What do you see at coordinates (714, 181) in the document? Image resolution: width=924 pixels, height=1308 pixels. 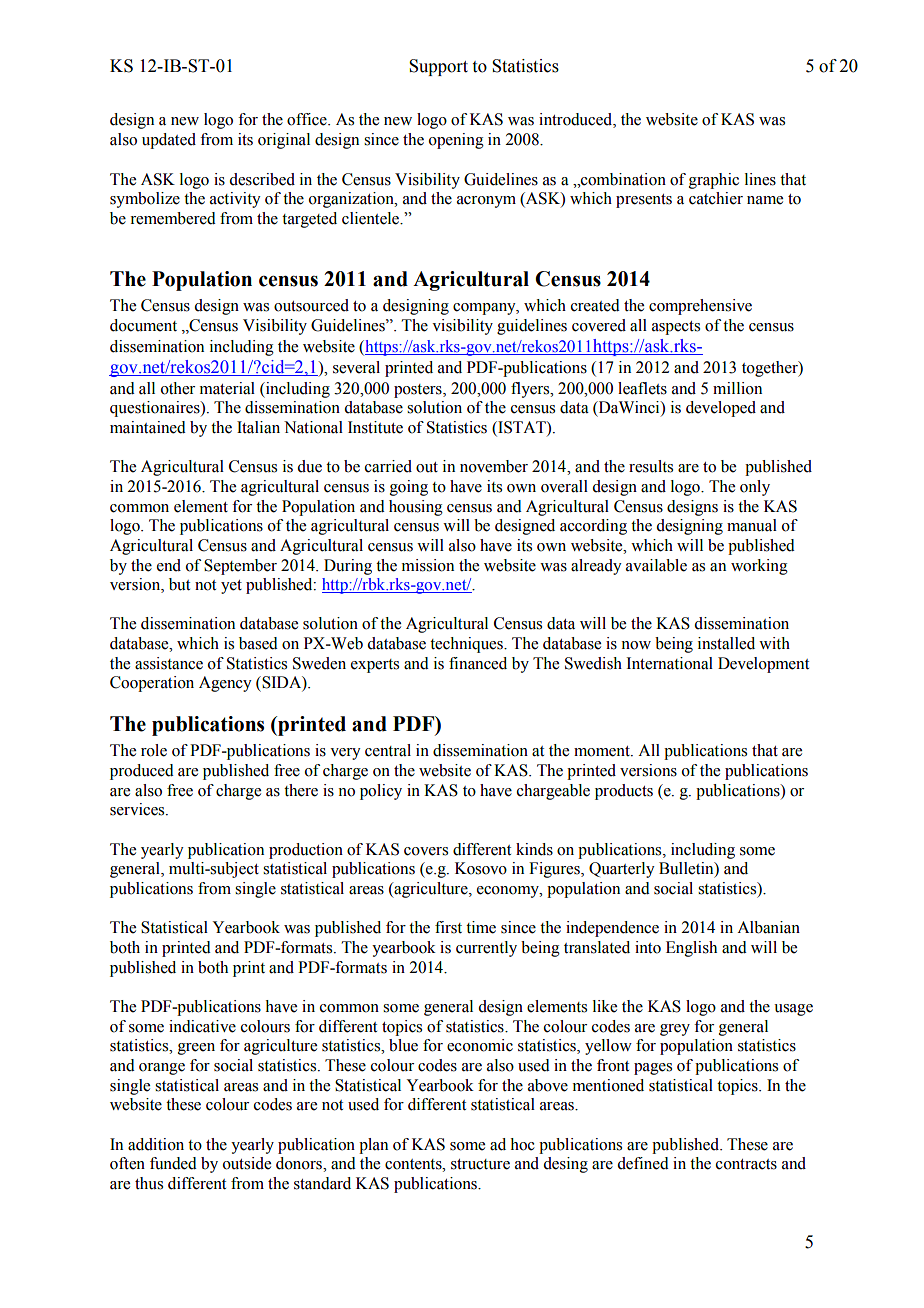 I see `graphic` at bounding box center [714, 181].
